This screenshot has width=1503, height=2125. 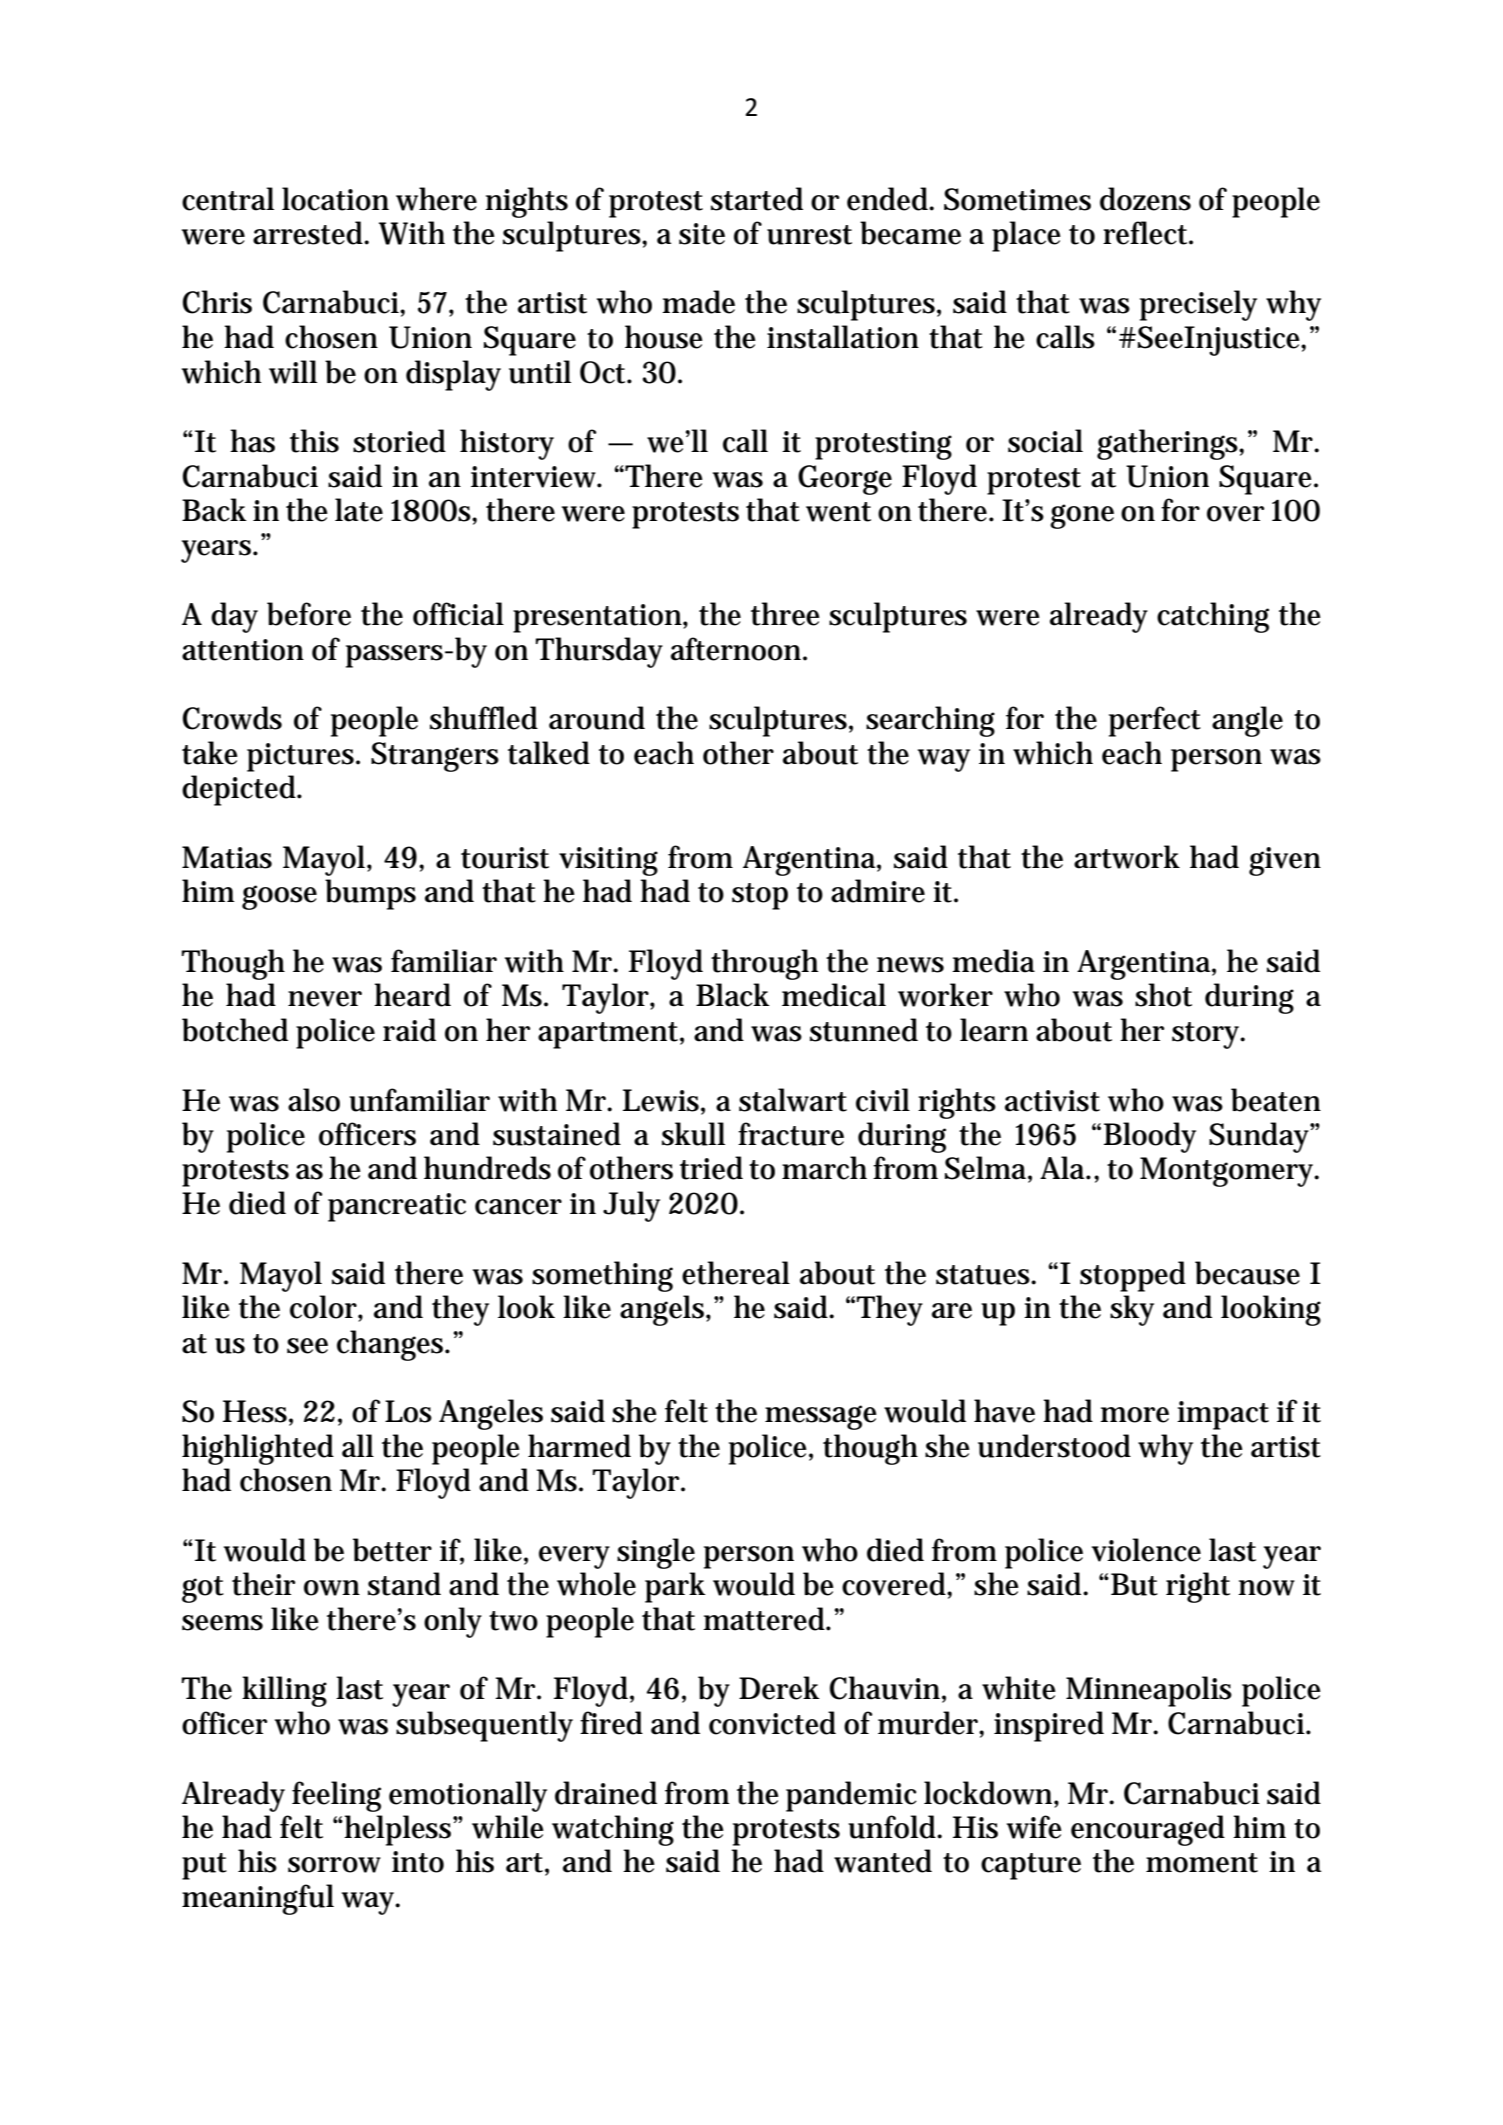 I want to click on site, so click(x=702, y=234).
